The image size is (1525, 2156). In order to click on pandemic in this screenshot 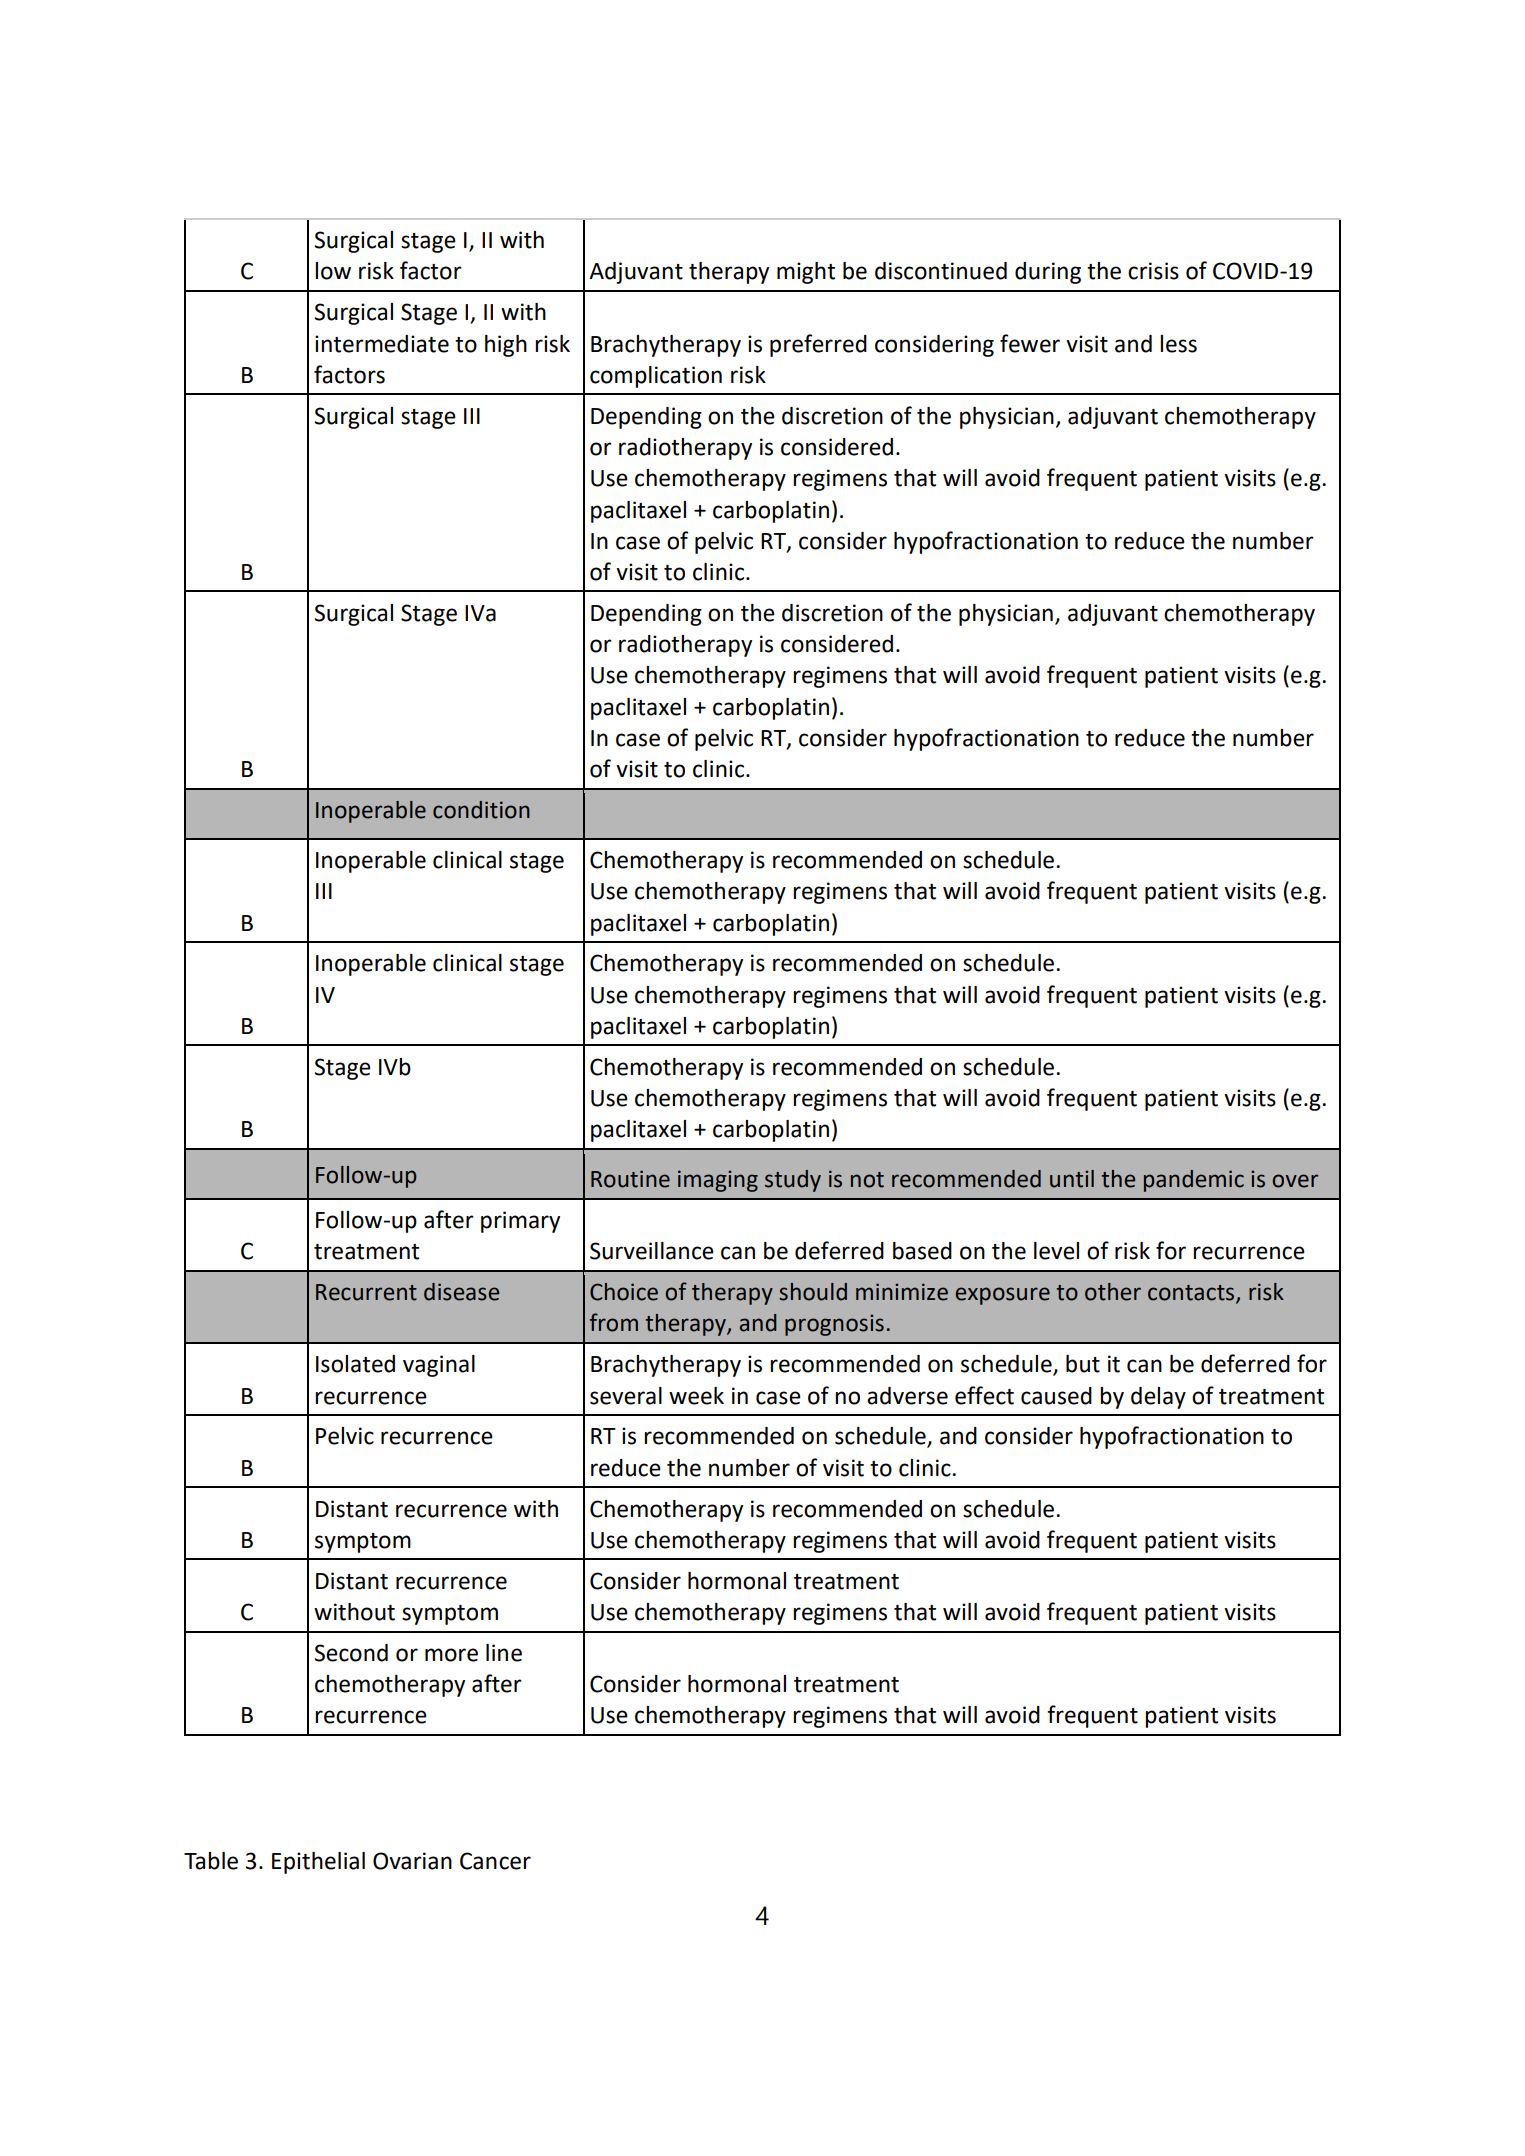, I will do `click(1194, 1181)`.
